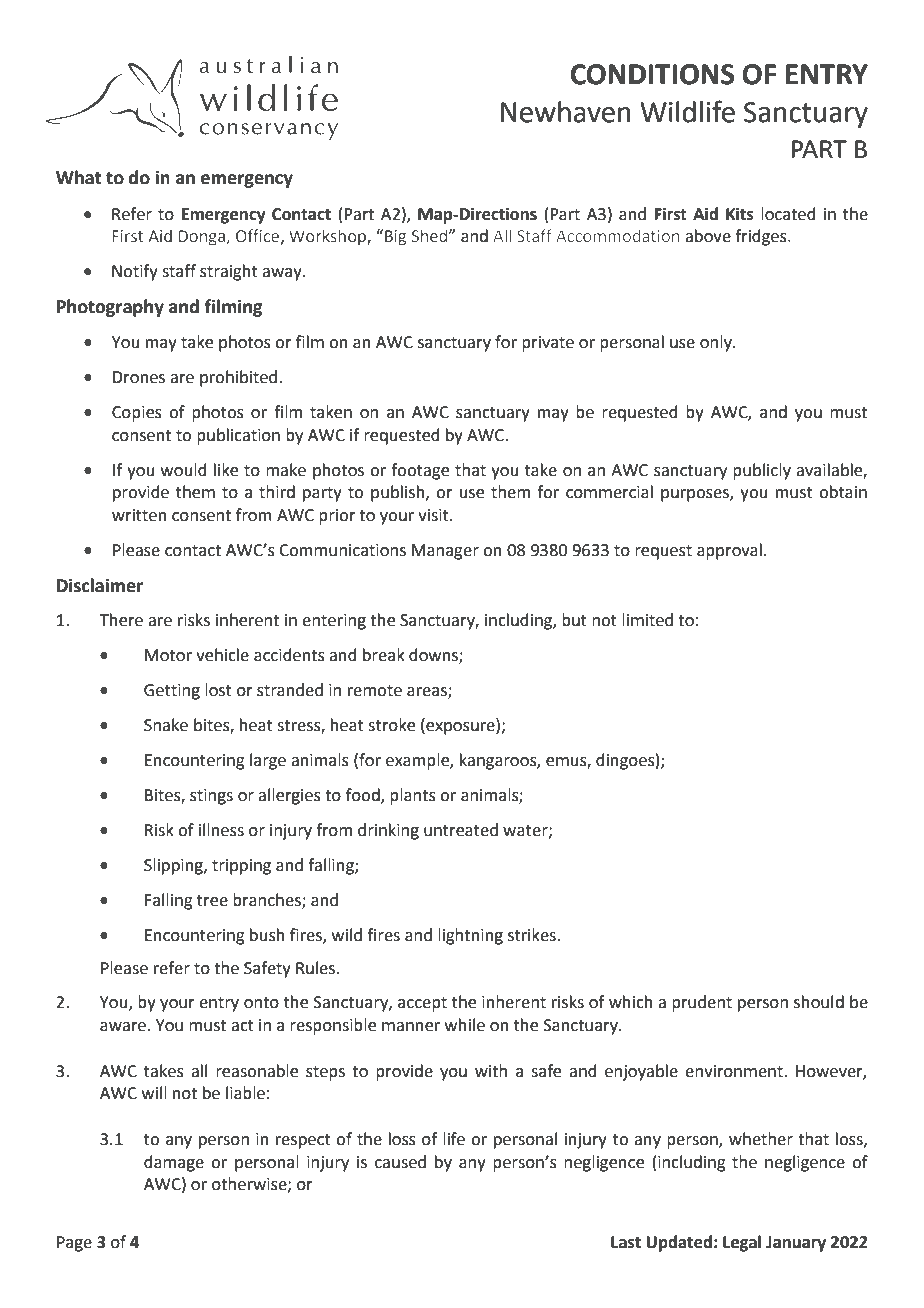  Describe the element at coordinates (139, 515) in the screenshot. I see `written` at that location.
